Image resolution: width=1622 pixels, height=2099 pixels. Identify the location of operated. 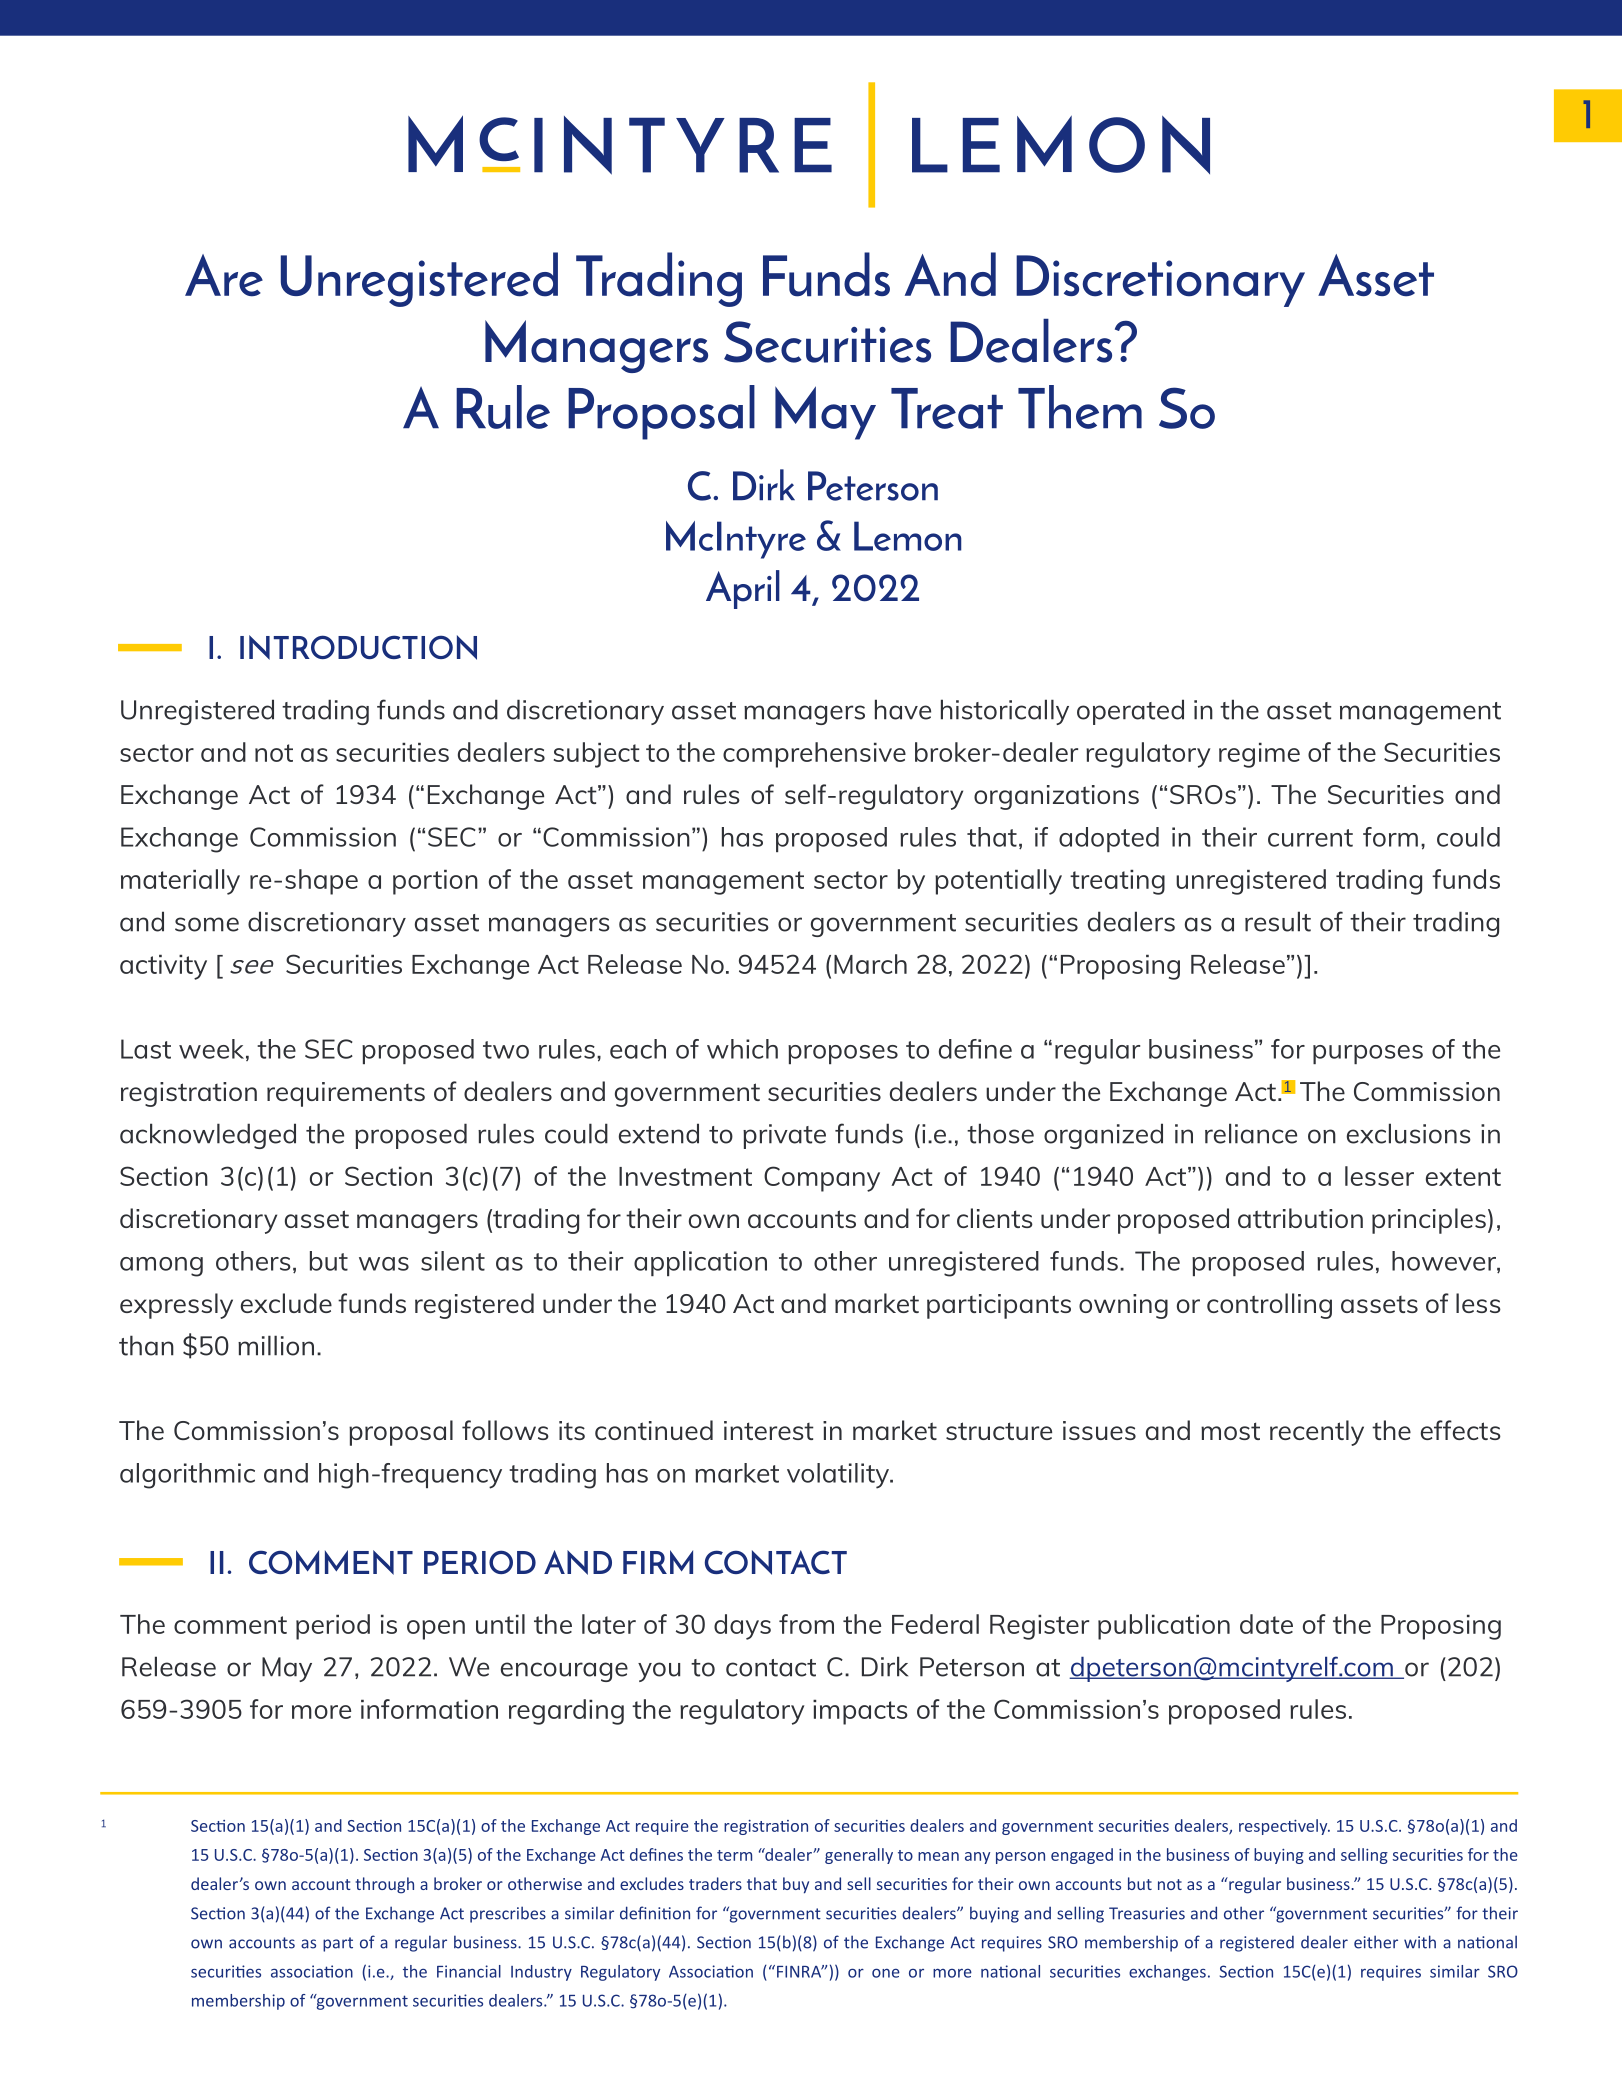
(1130, 712).
